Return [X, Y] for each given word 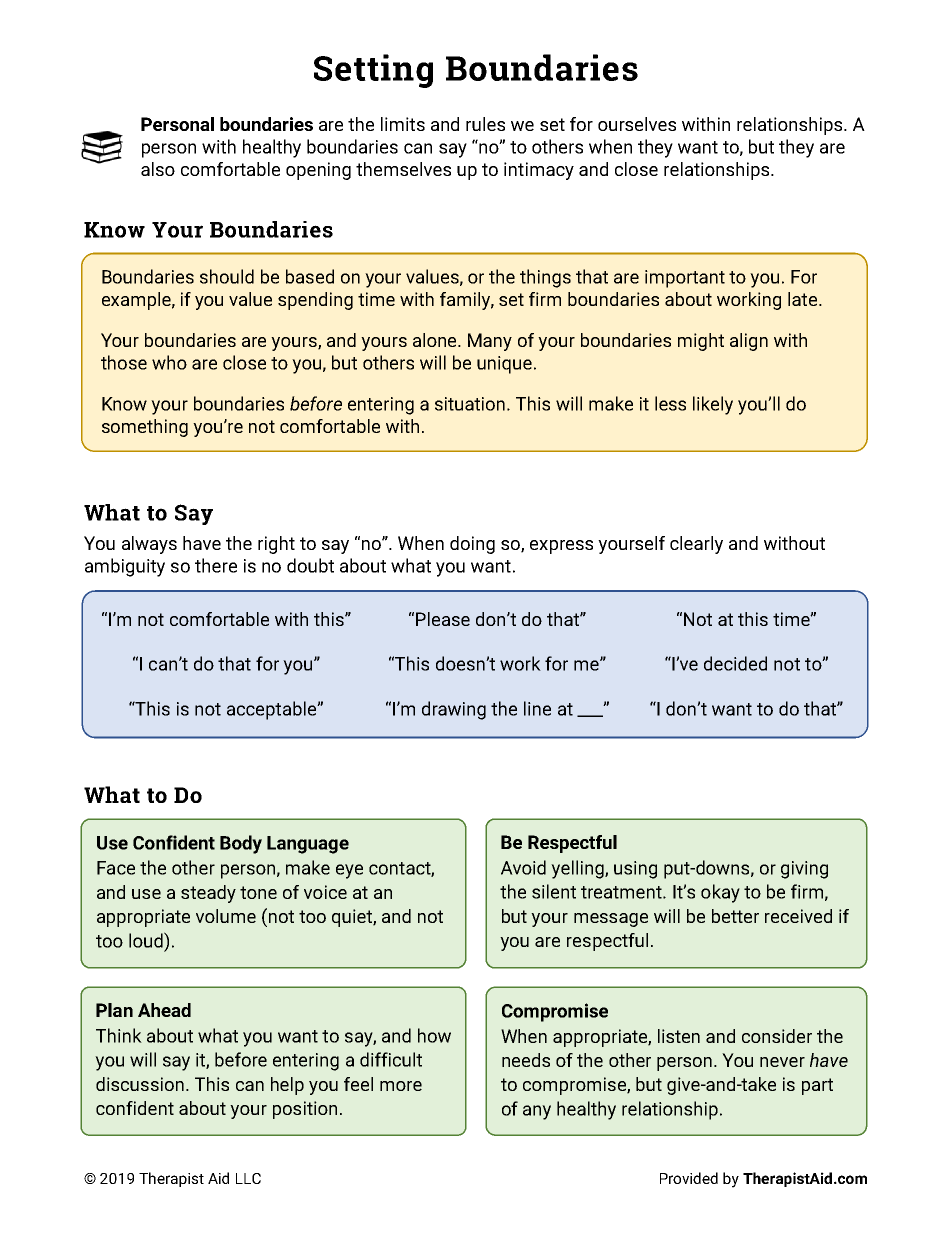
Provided [689, 1178]
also [158, 169]
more [401, 1086]
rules [485, 124]
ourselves [637, 124]
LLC [248, 1178]
